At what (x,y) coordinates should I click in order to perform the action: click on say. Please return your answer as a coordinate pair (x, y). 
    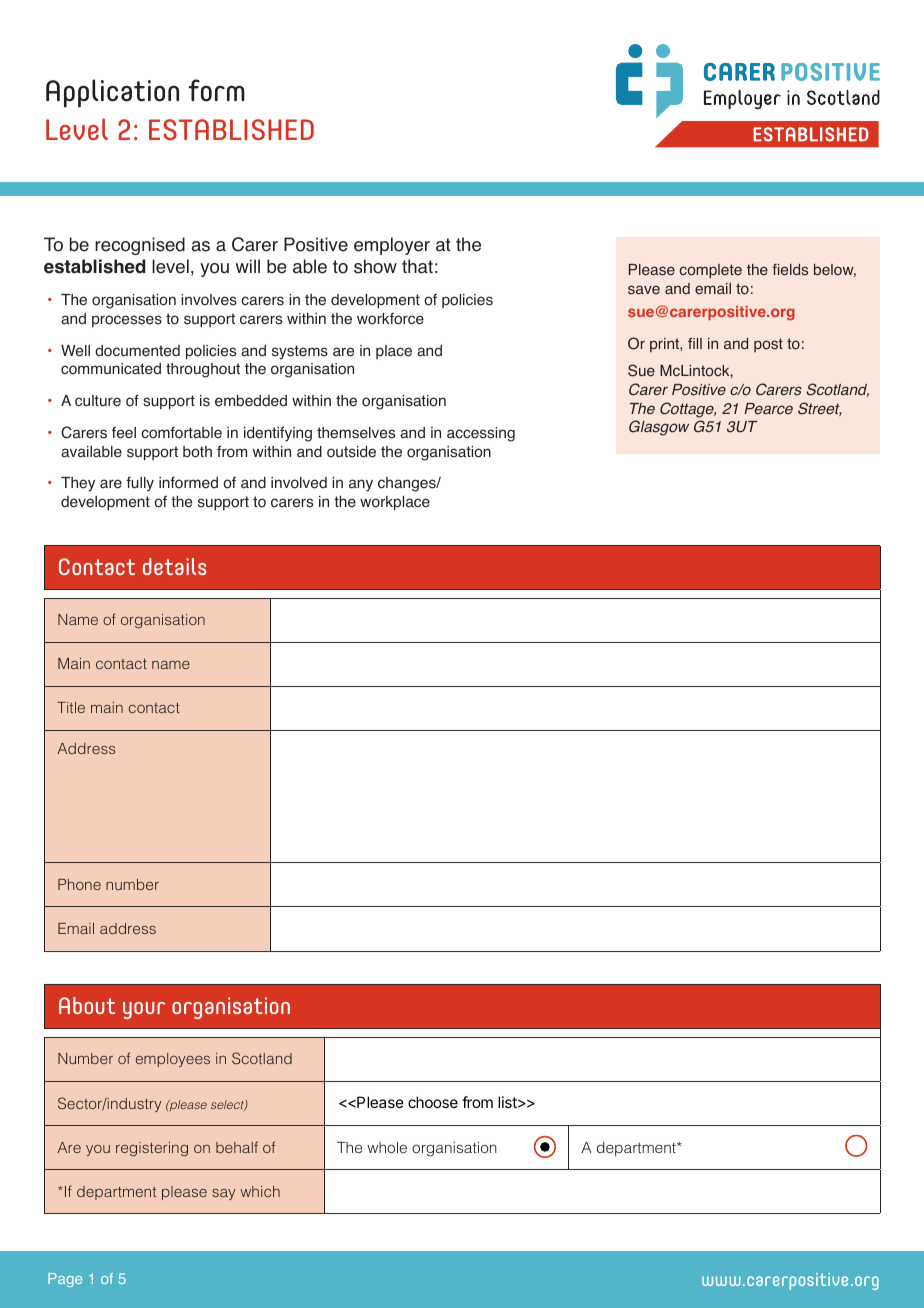
    Looking at the image, I should click on (224, 1194).
